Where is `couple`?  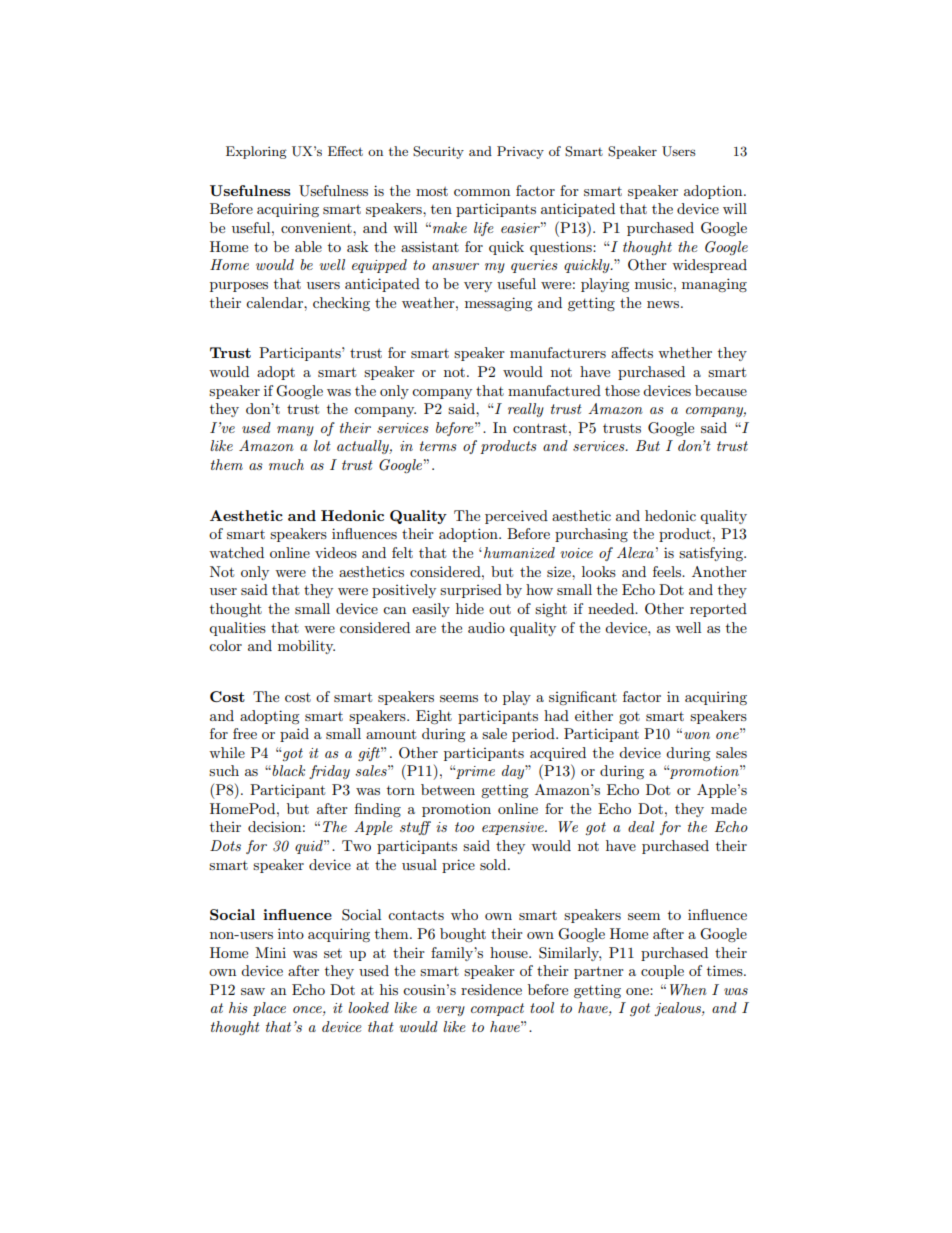 couple is located at coordinates (662, 972).
